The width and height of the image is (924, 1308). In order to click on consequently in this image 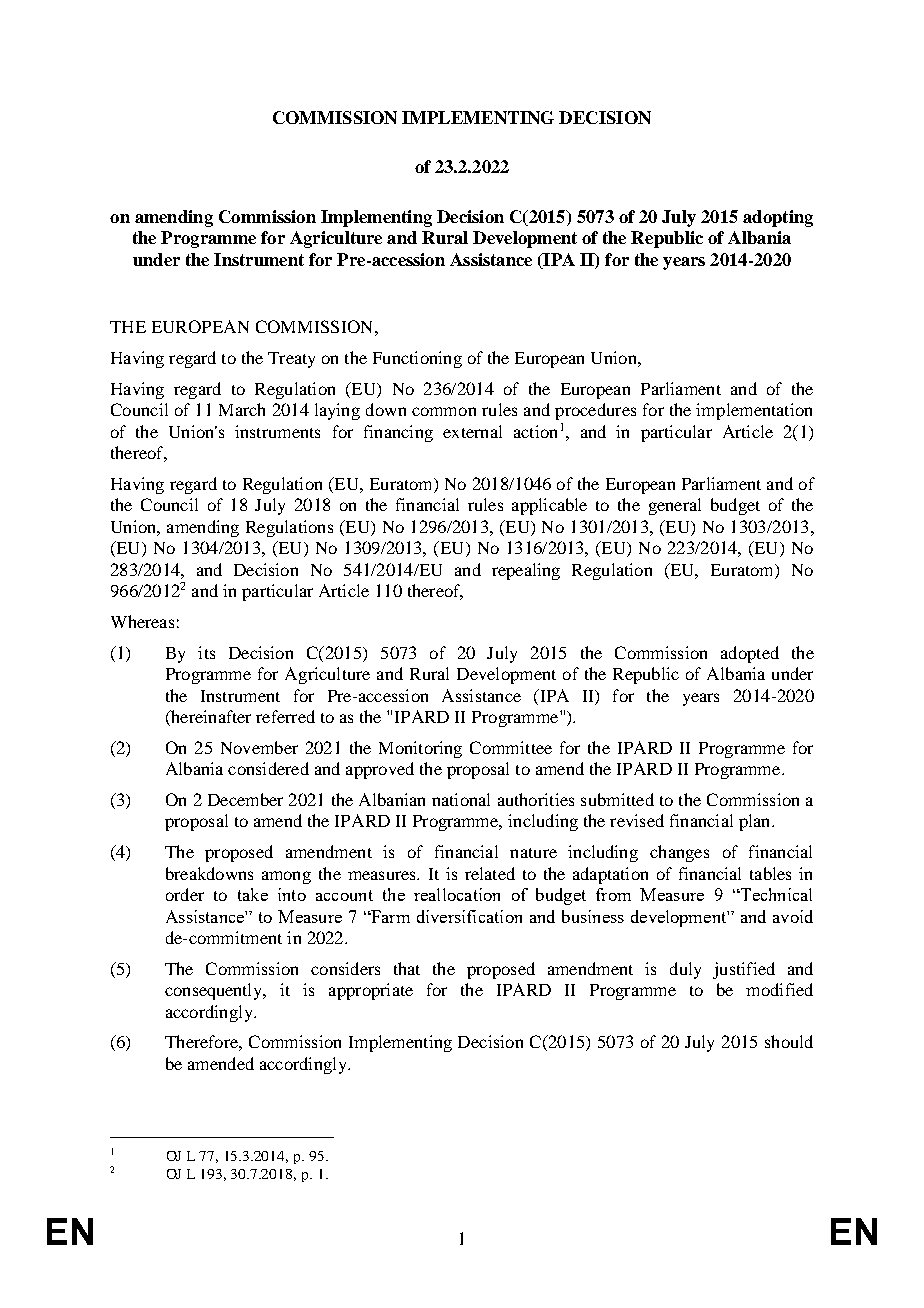, I will do `click(215, 991)`.
